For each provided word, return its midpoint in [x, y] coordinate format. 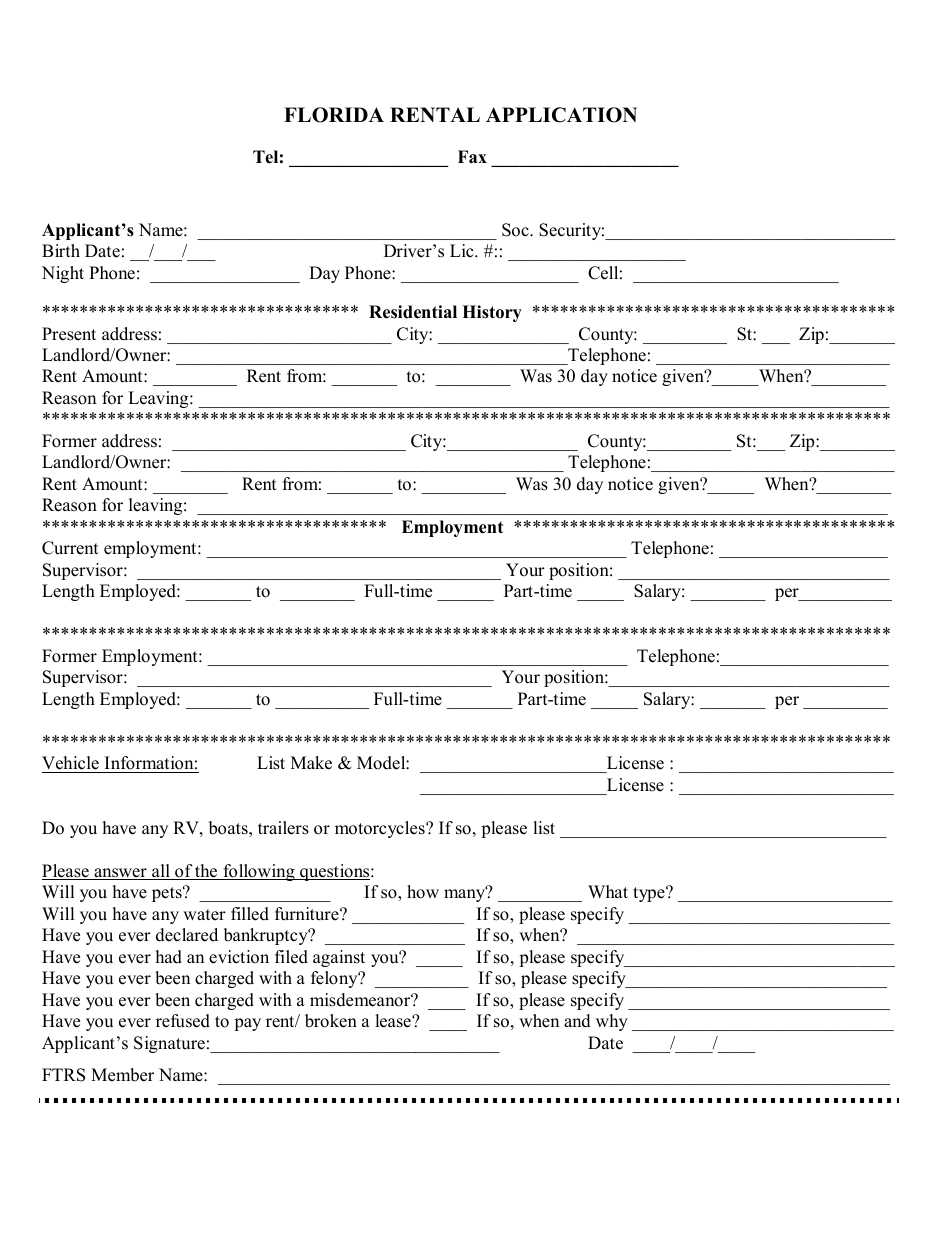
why [612, 1022]
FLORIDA [334, 115]
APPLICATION [561, 115]
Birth [61, 250]
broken [331, 1021]
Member [122, 1075]
